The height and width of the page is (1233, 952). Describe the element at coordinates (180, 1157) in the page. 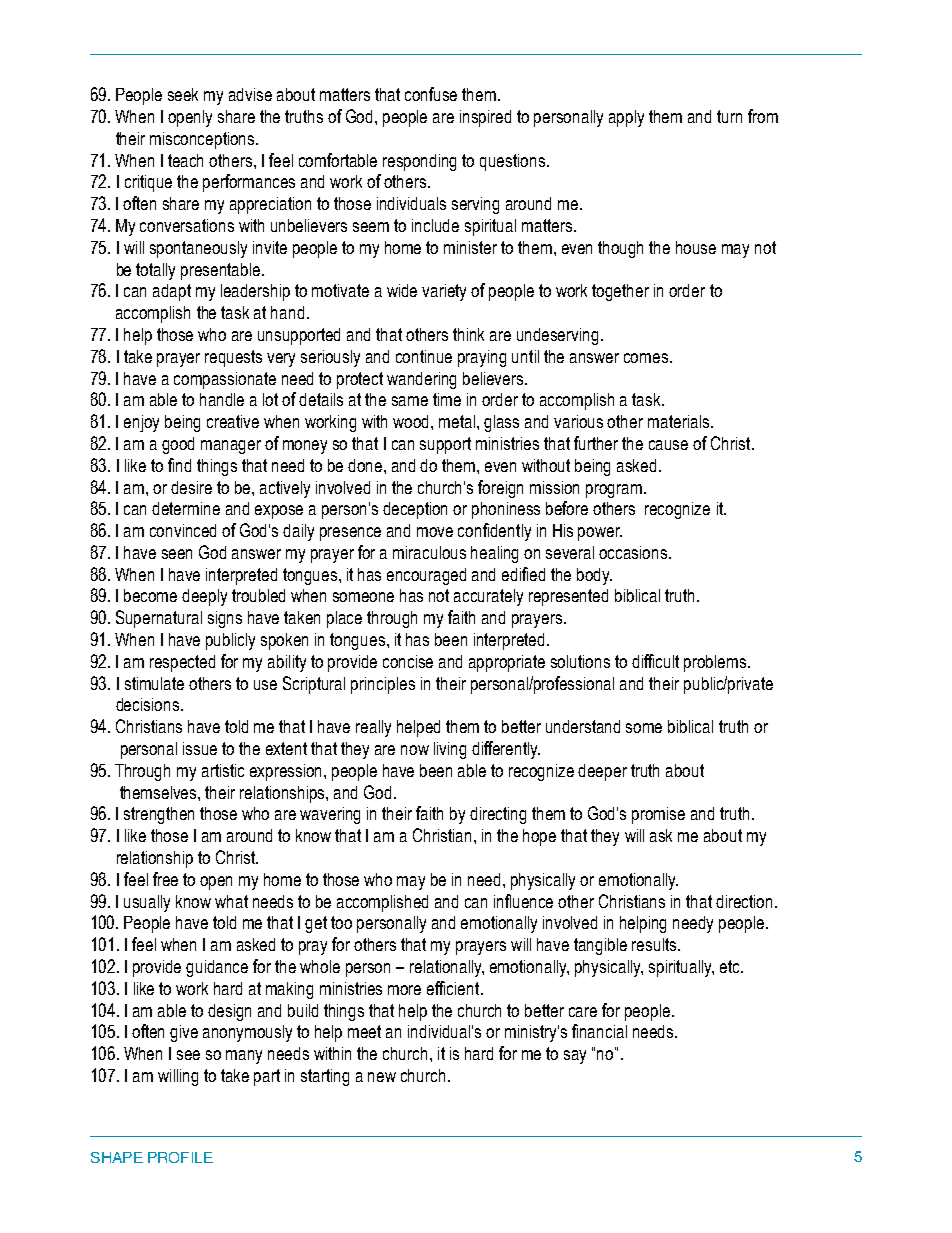

I see `PROFILE` at that location.
